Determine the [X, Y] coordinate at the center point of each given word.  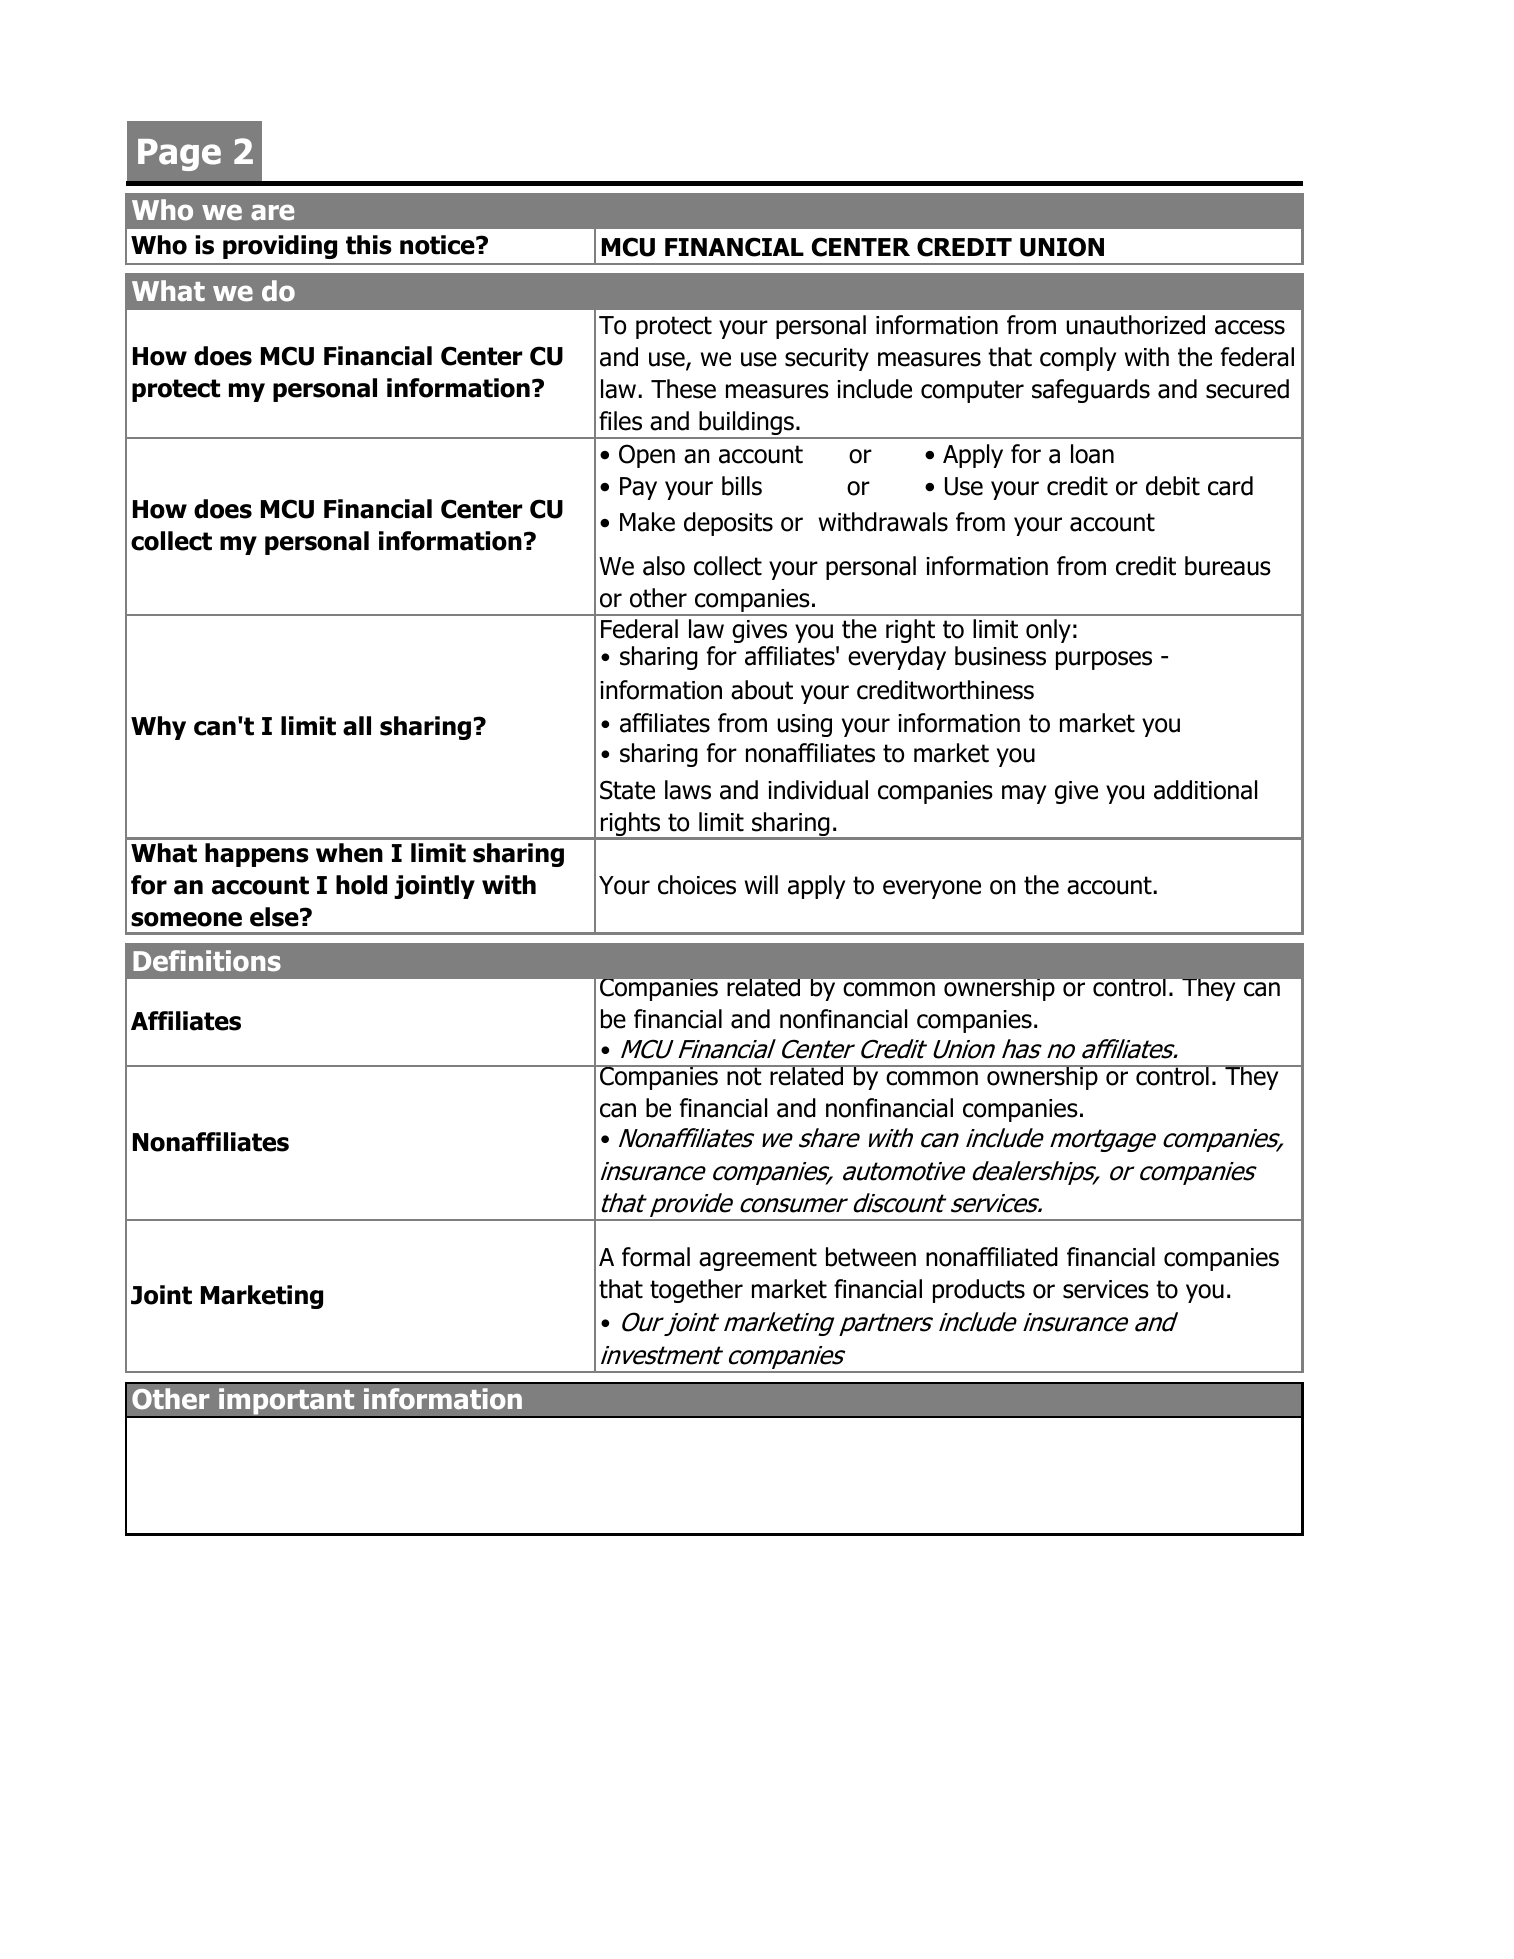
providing [280, 247]
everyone [932, 889]
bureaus [1228, 566]
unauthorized [1135, 325]
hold [361, 885]
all [357, 726]
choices [697, 885]
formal [656, 1257]
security [827, 359]
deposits [728, 524]
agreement [758, 1259]
